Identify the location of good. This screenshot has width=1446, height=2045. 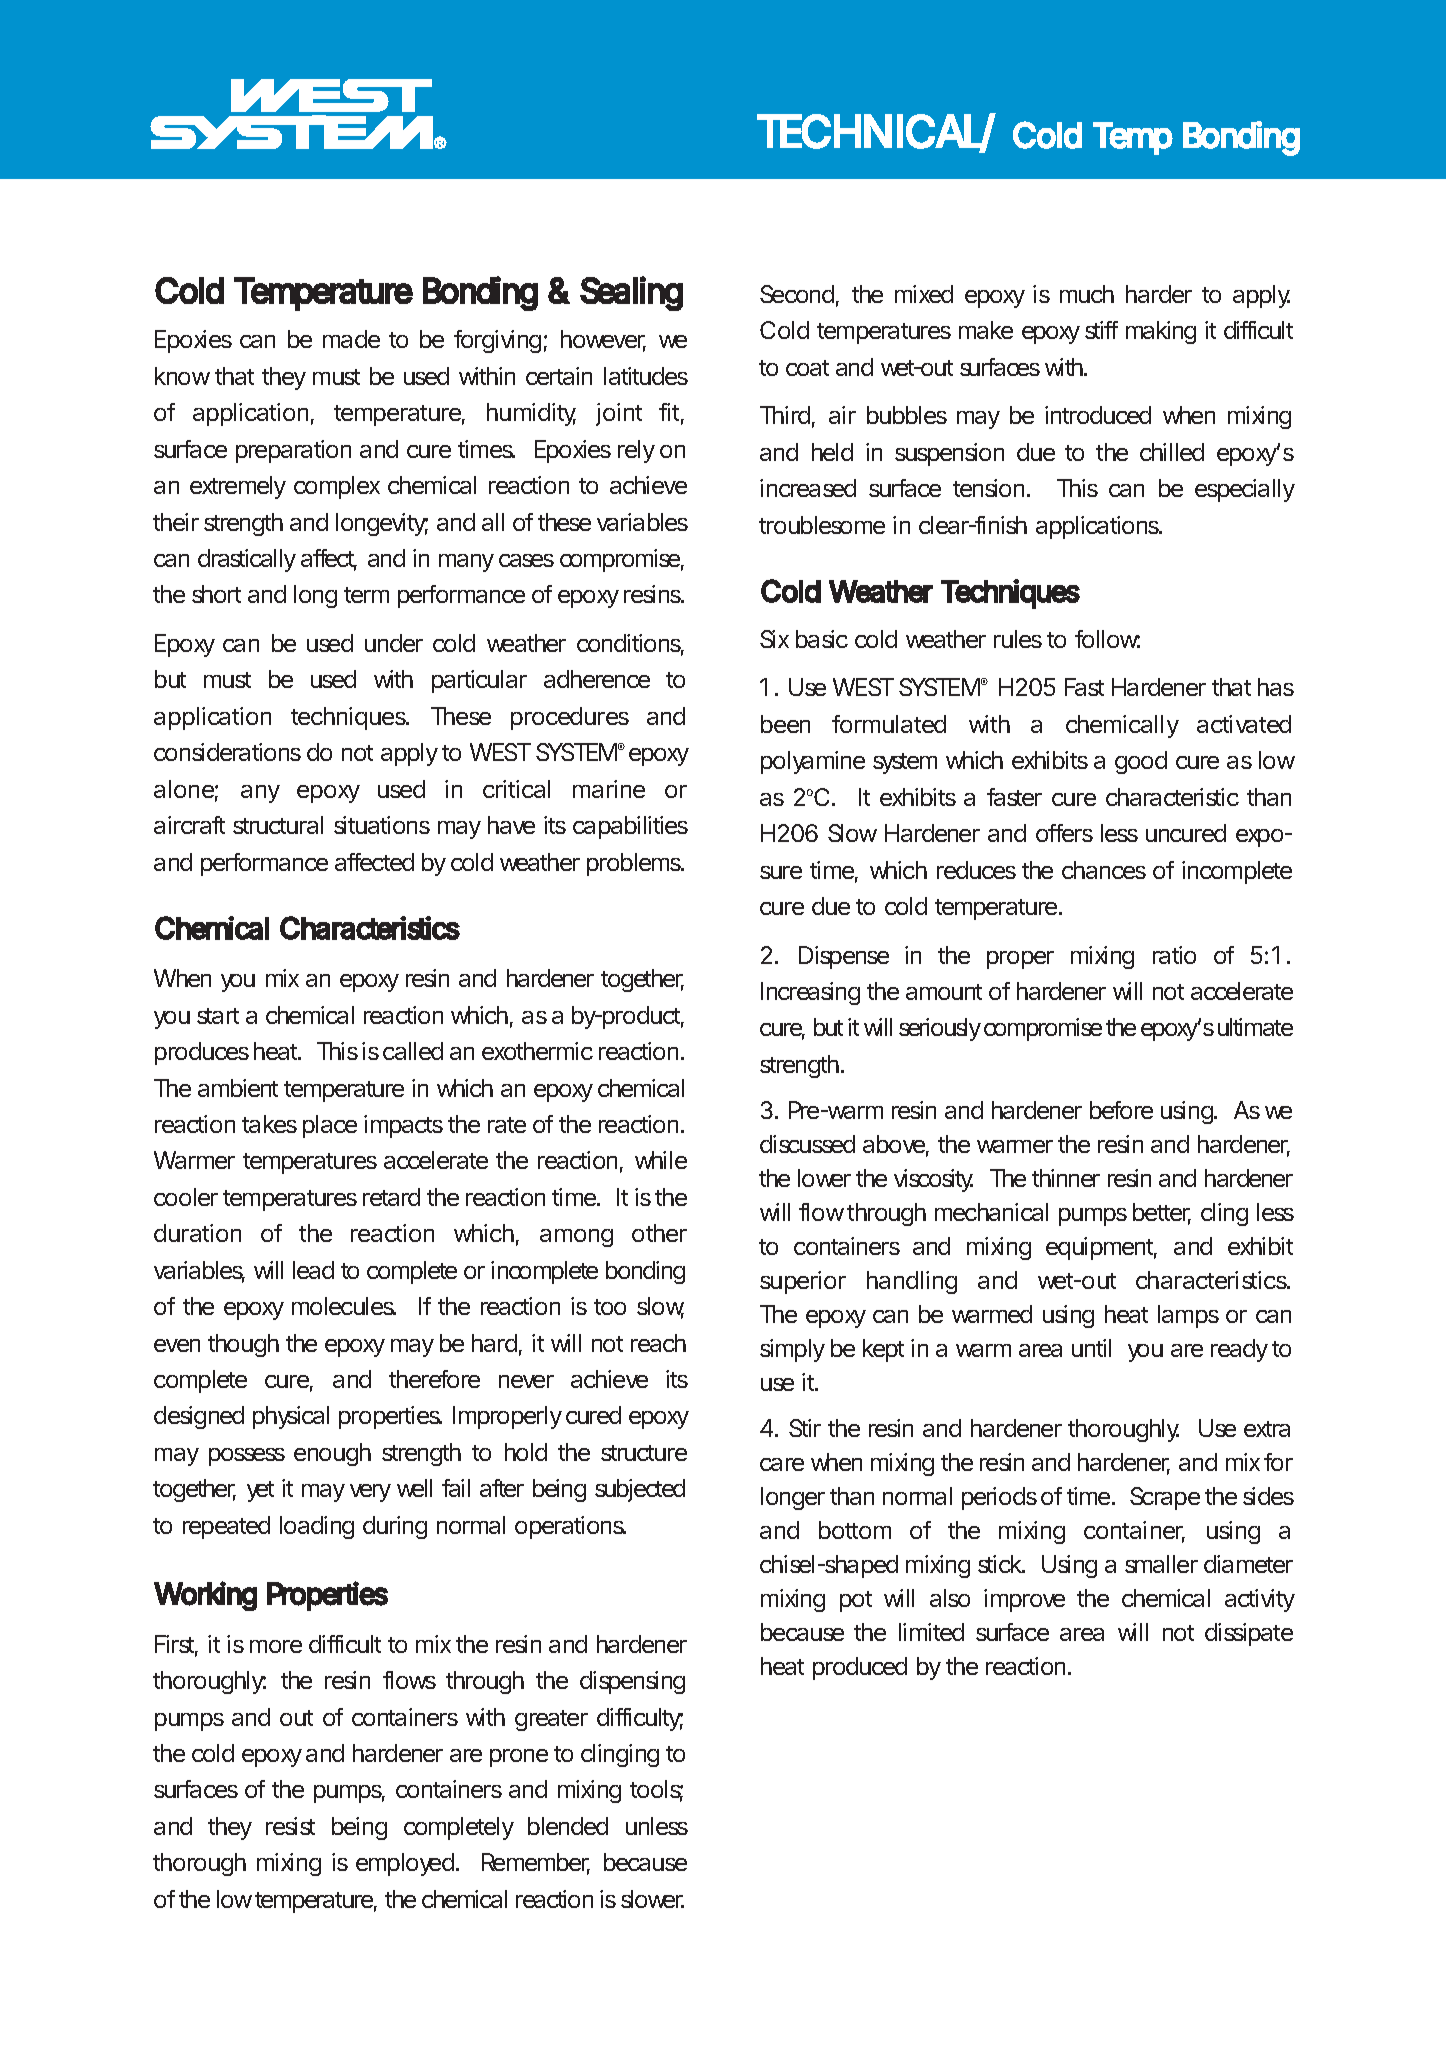
(1141, 762).
